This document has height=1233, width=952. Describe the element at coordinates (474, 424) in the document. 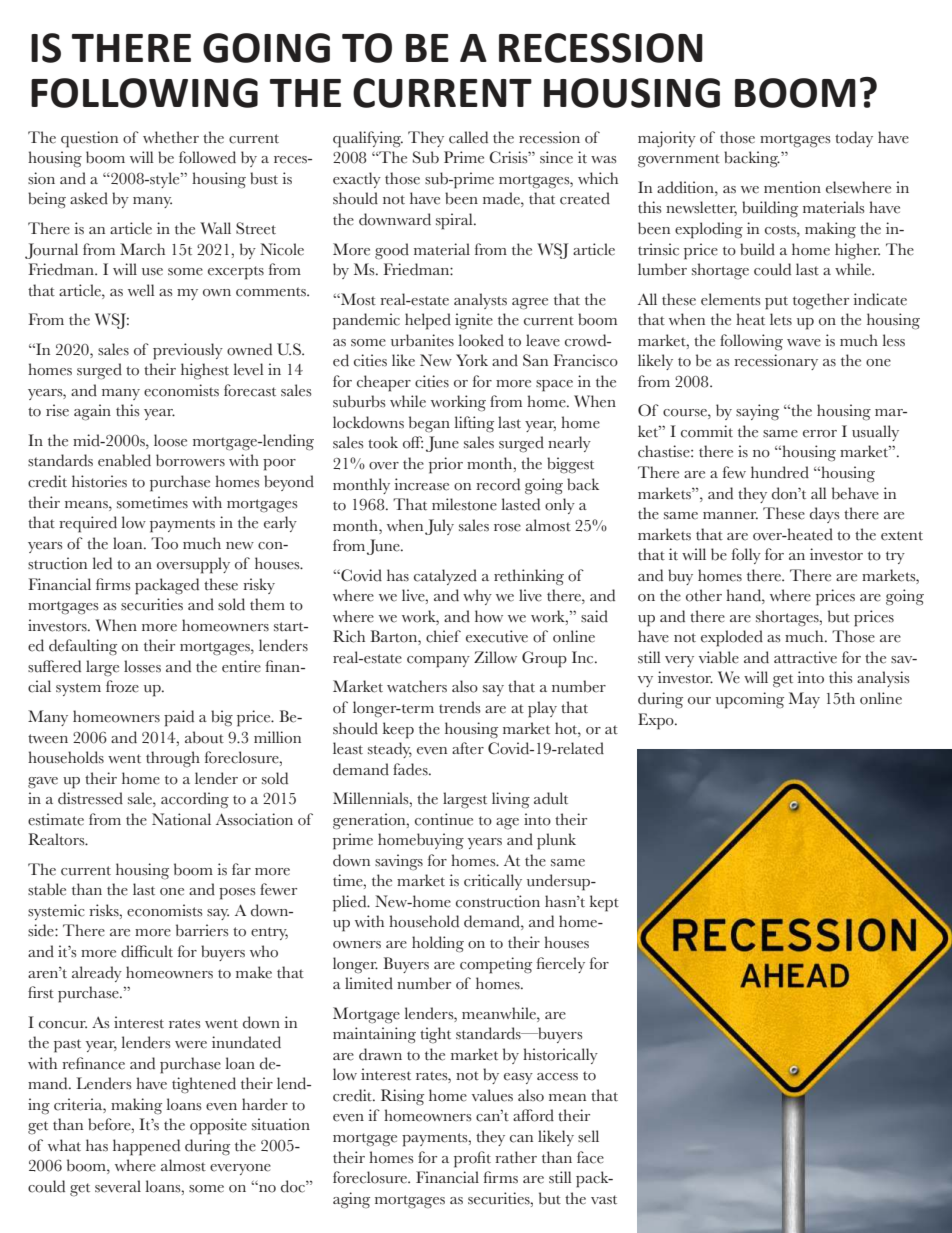

I see `lifting` at that location.
